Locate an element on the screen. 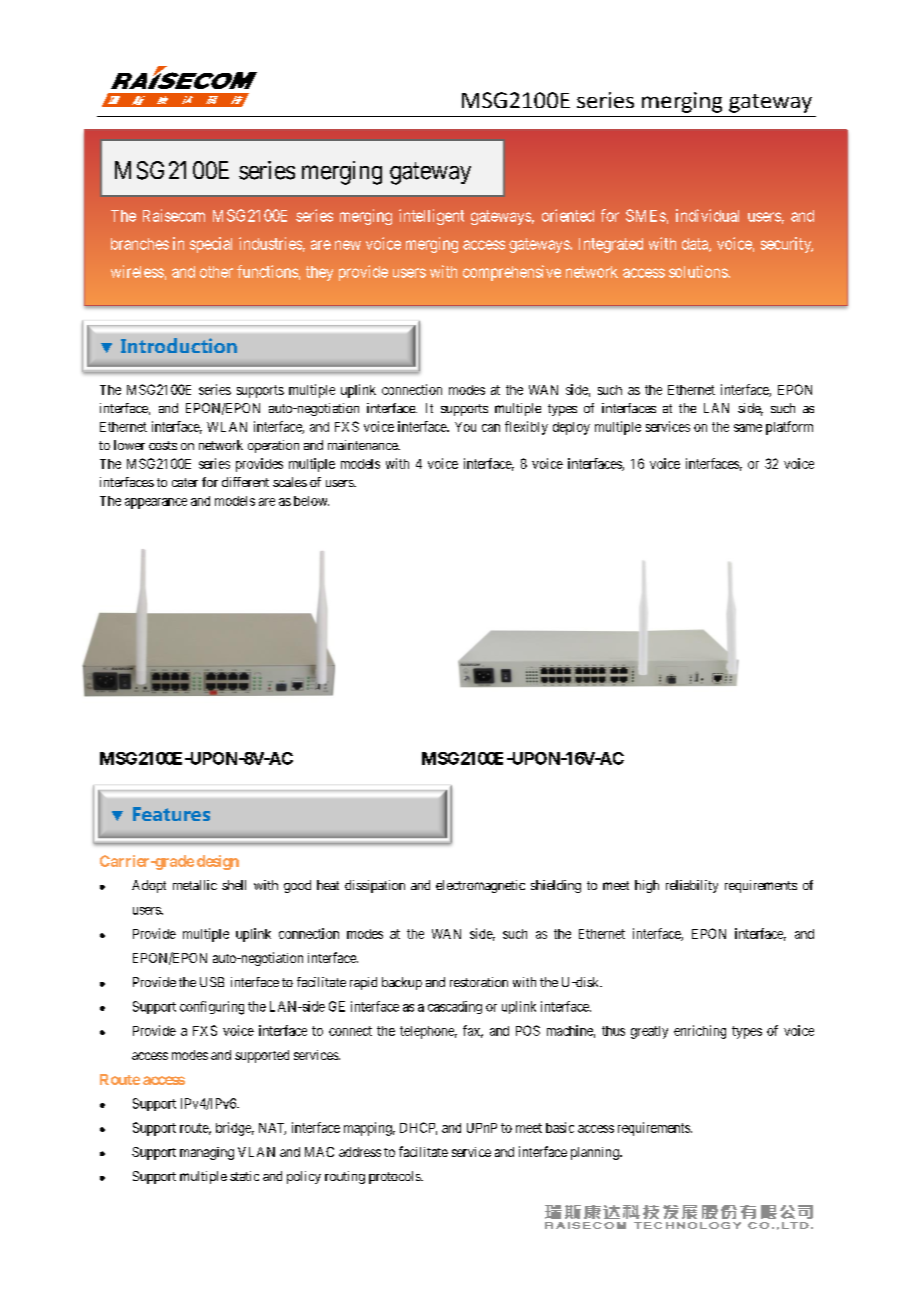  reliability is located at coordinates (692, 886).
